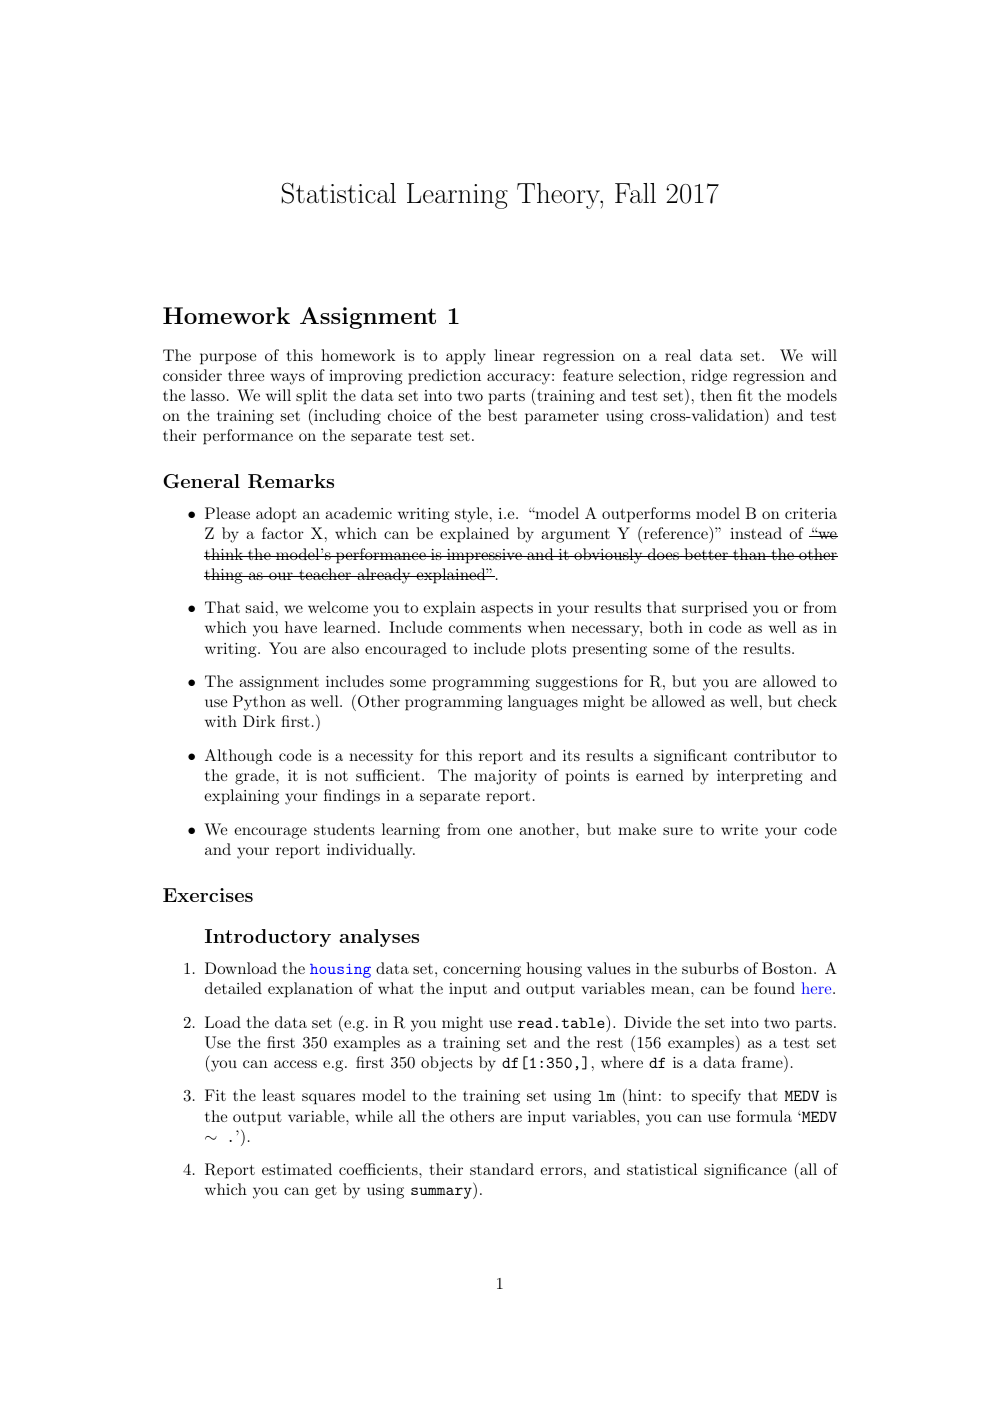 The image size is (1003, 1418). What do you see at coordinates (283, 533) in the screenshot?
I see `factor` at bounding box center [283, 533].
